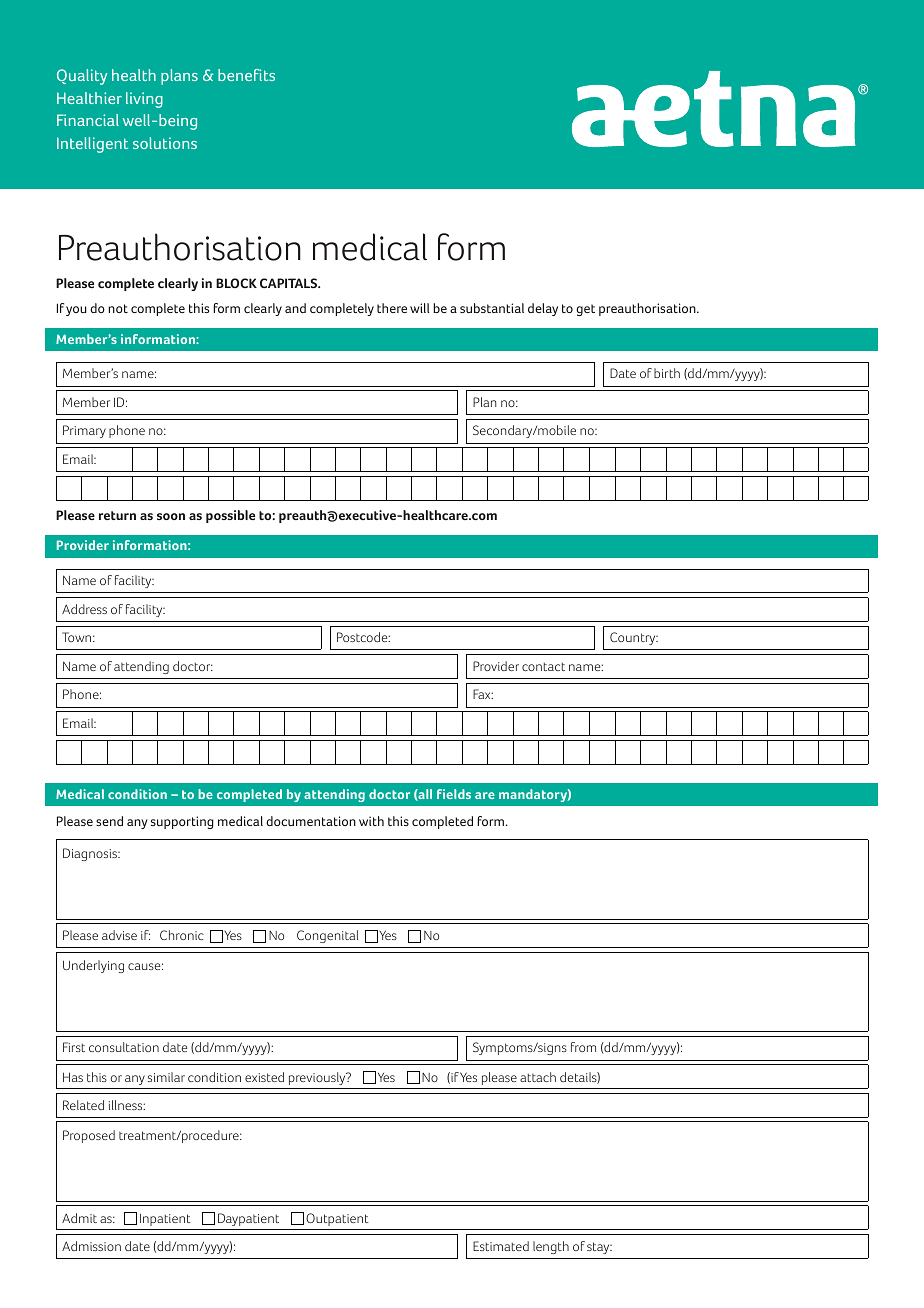  I want to click on get, so click(585, 310).
